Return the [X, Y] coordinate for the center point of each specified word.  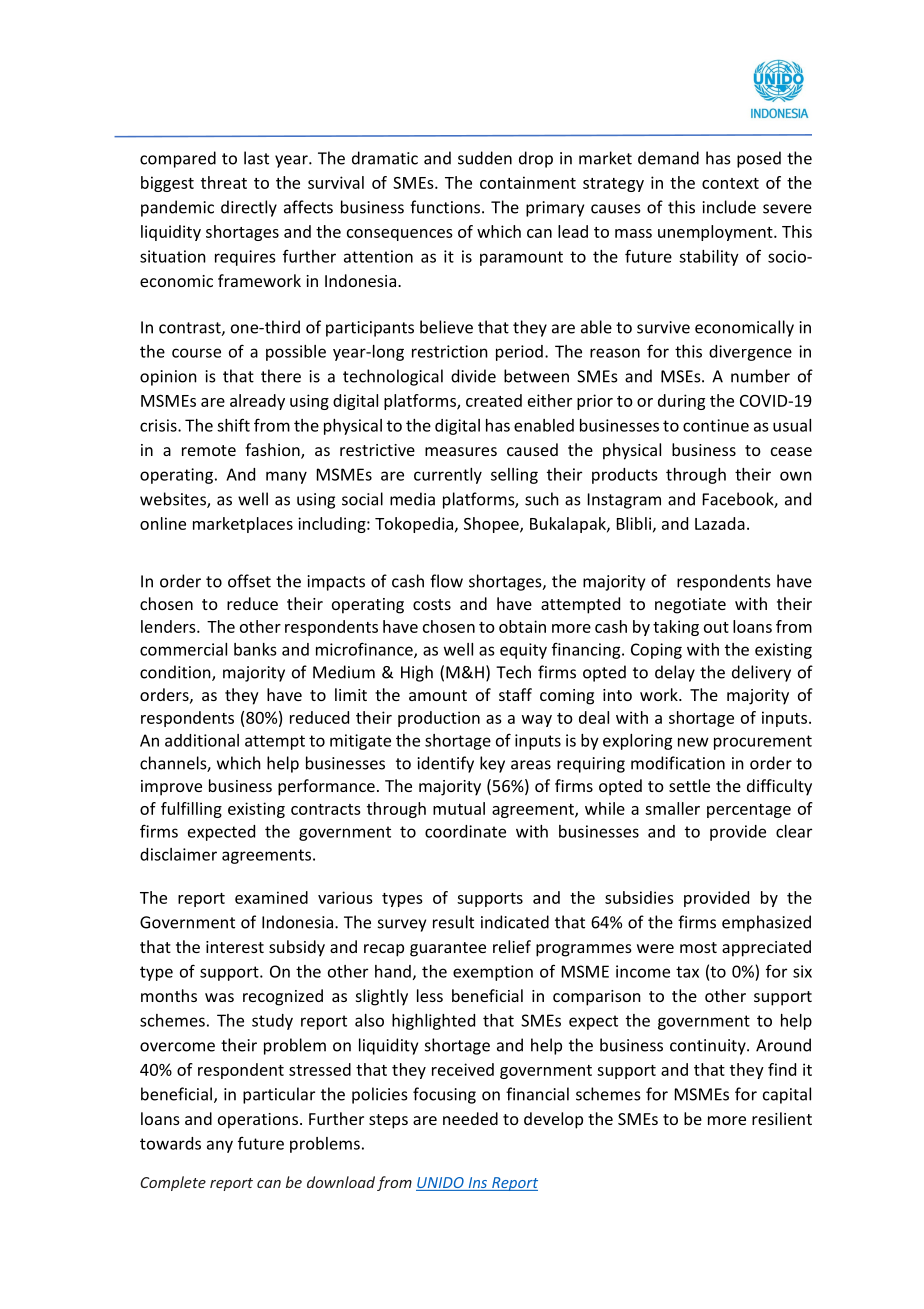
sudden [485, 158]
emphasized [766, 923]
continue [716, 425]
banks [255, 649]
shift [233, 425]
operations [258, 1121]
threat [224, 182]
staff [515, 694]
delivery [761, 673]
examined [271, 897]
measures [461, 451]
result [453, 922]
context [730, 183]
